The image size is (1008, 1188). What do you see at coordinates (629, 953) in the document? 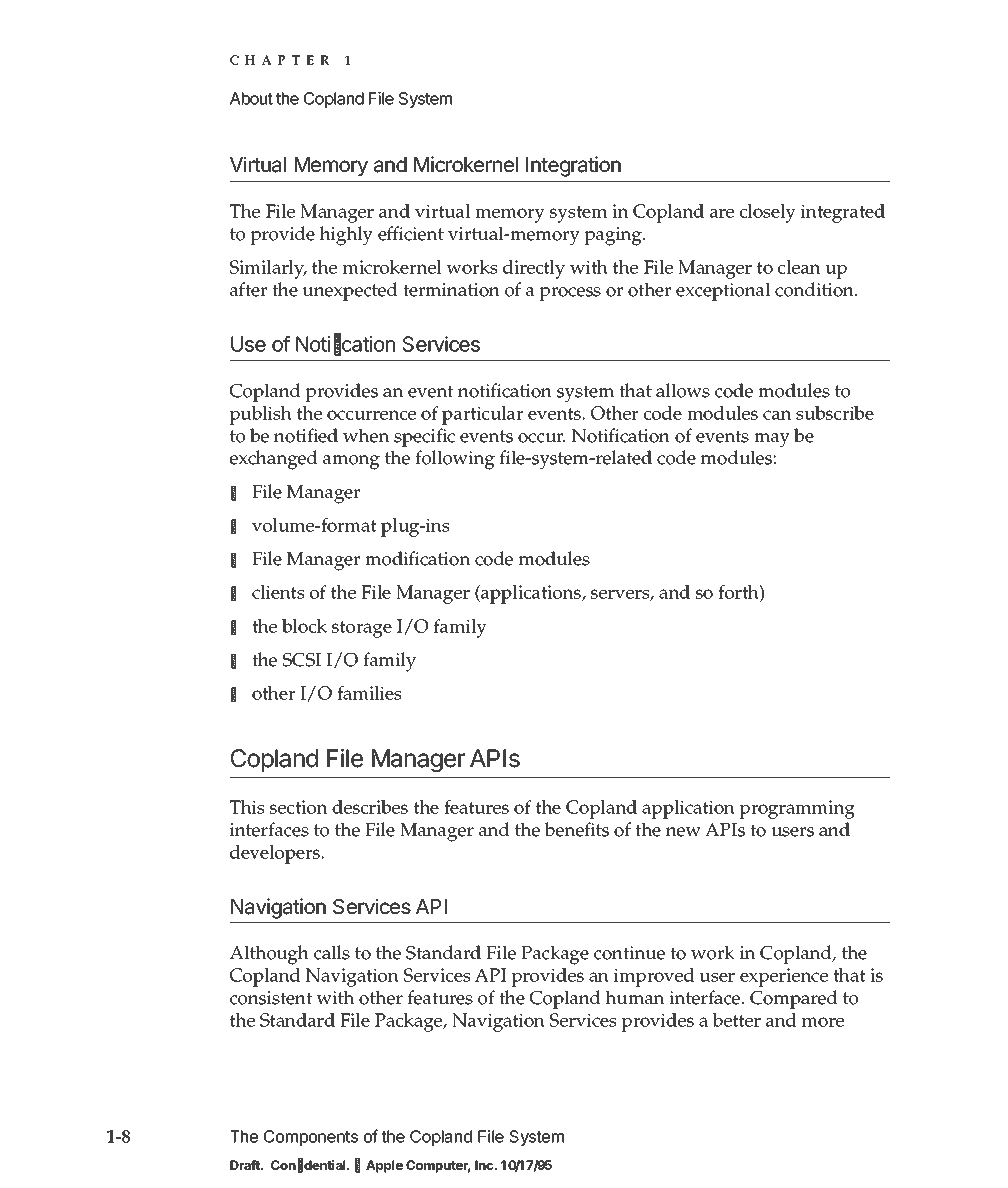
I see `continue` at bounding box center [629, 953].
